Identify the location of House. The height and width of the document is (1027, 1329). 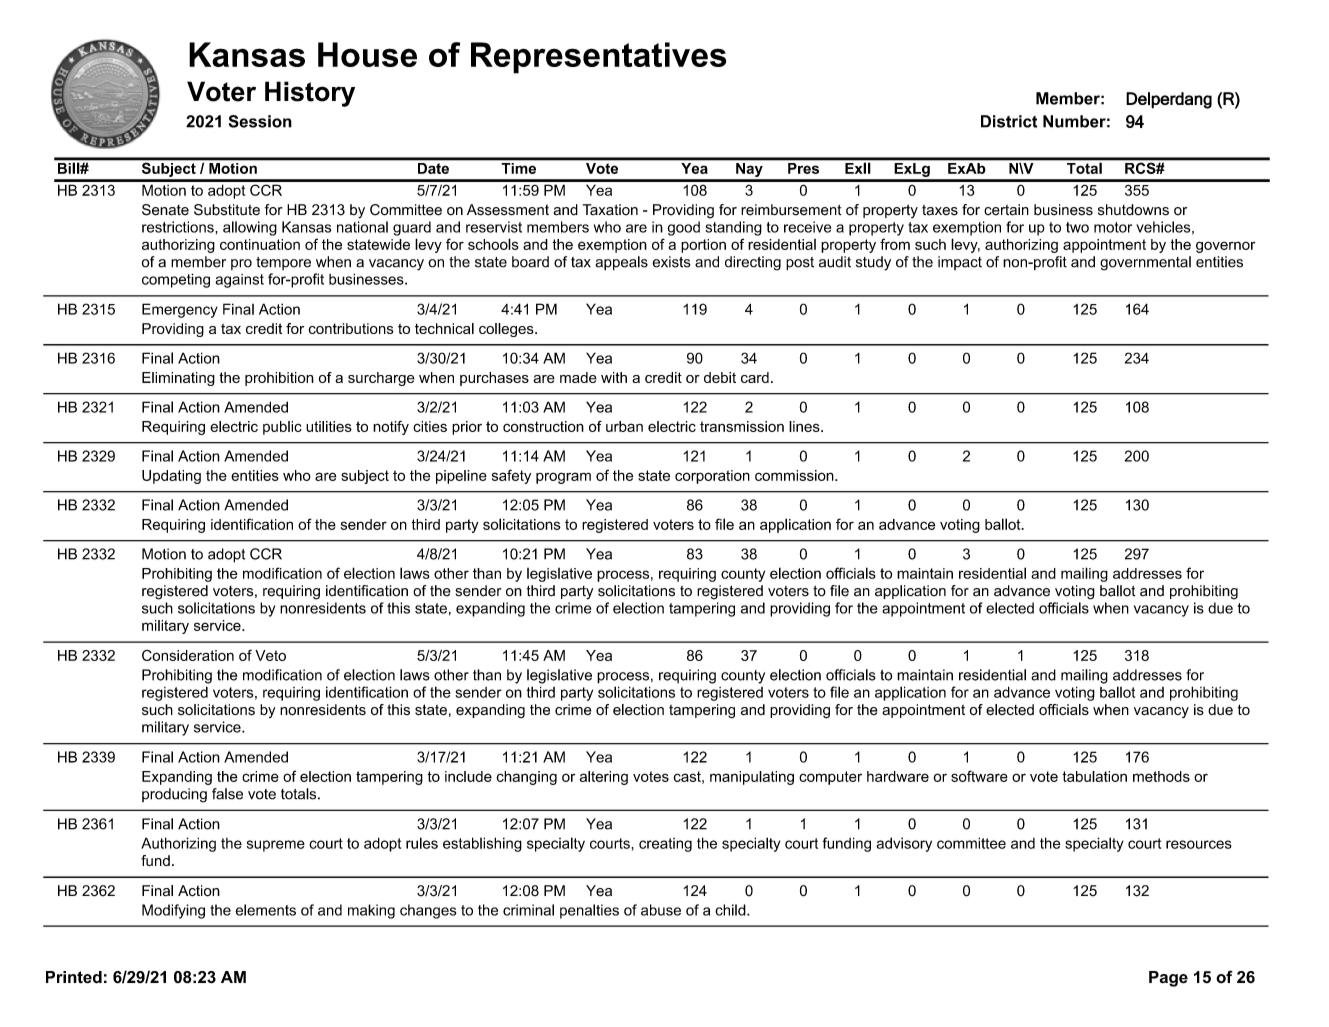
(367, 54).
